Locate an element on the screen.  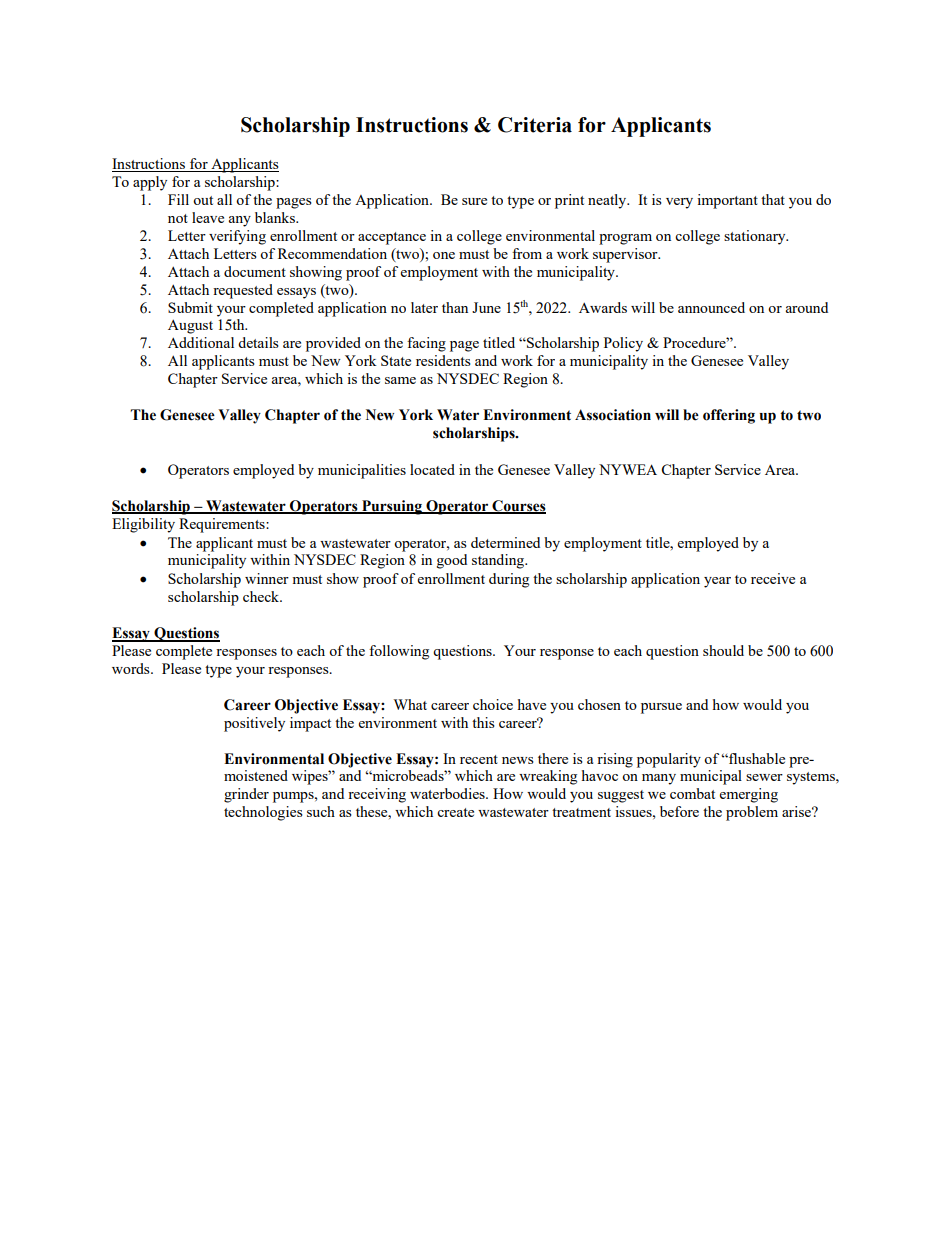
important is located at coordinates (727, 201).
